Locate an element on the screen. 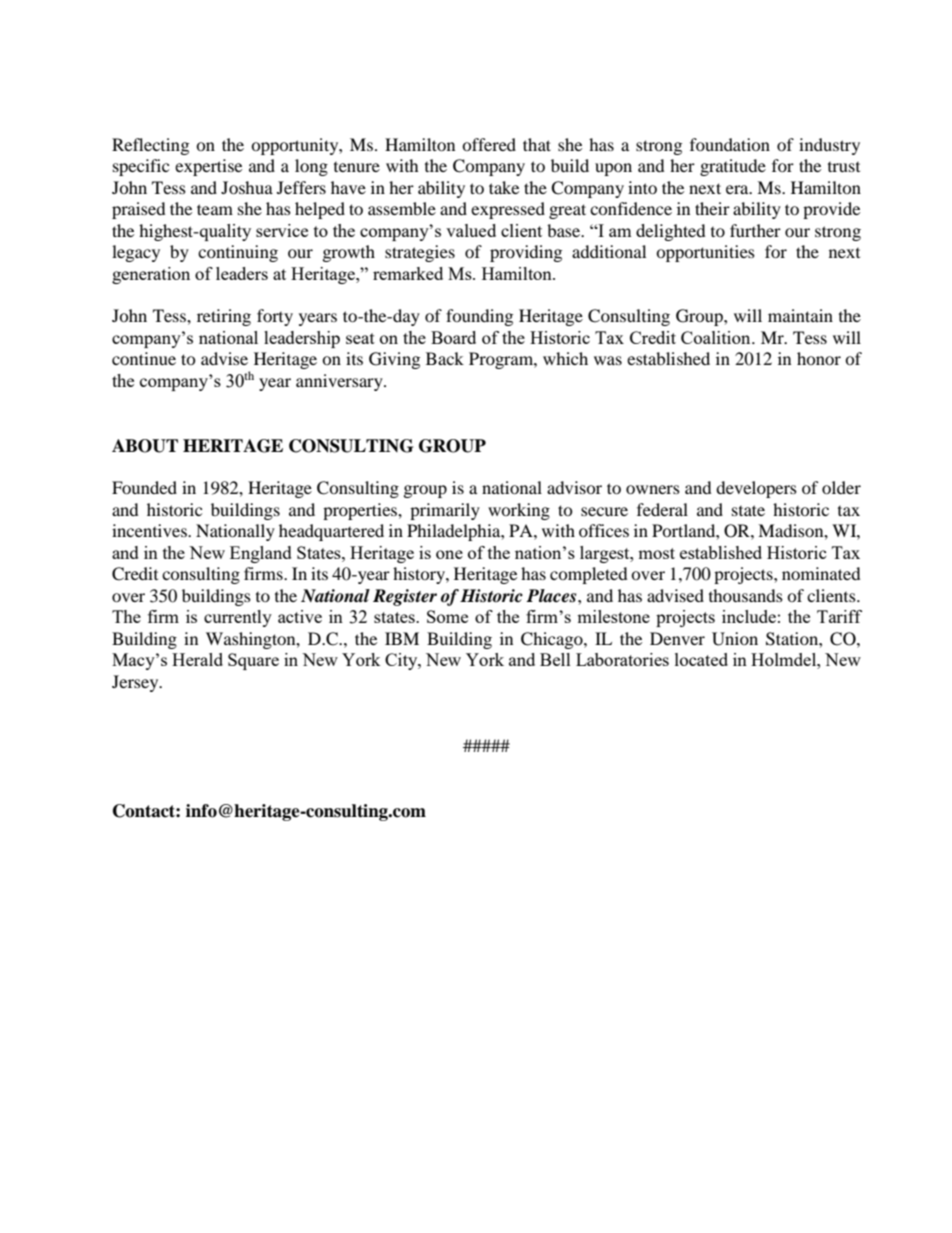 This screenshot has height=1233, width=952. gratitude is located at coordinates (733, 167).
